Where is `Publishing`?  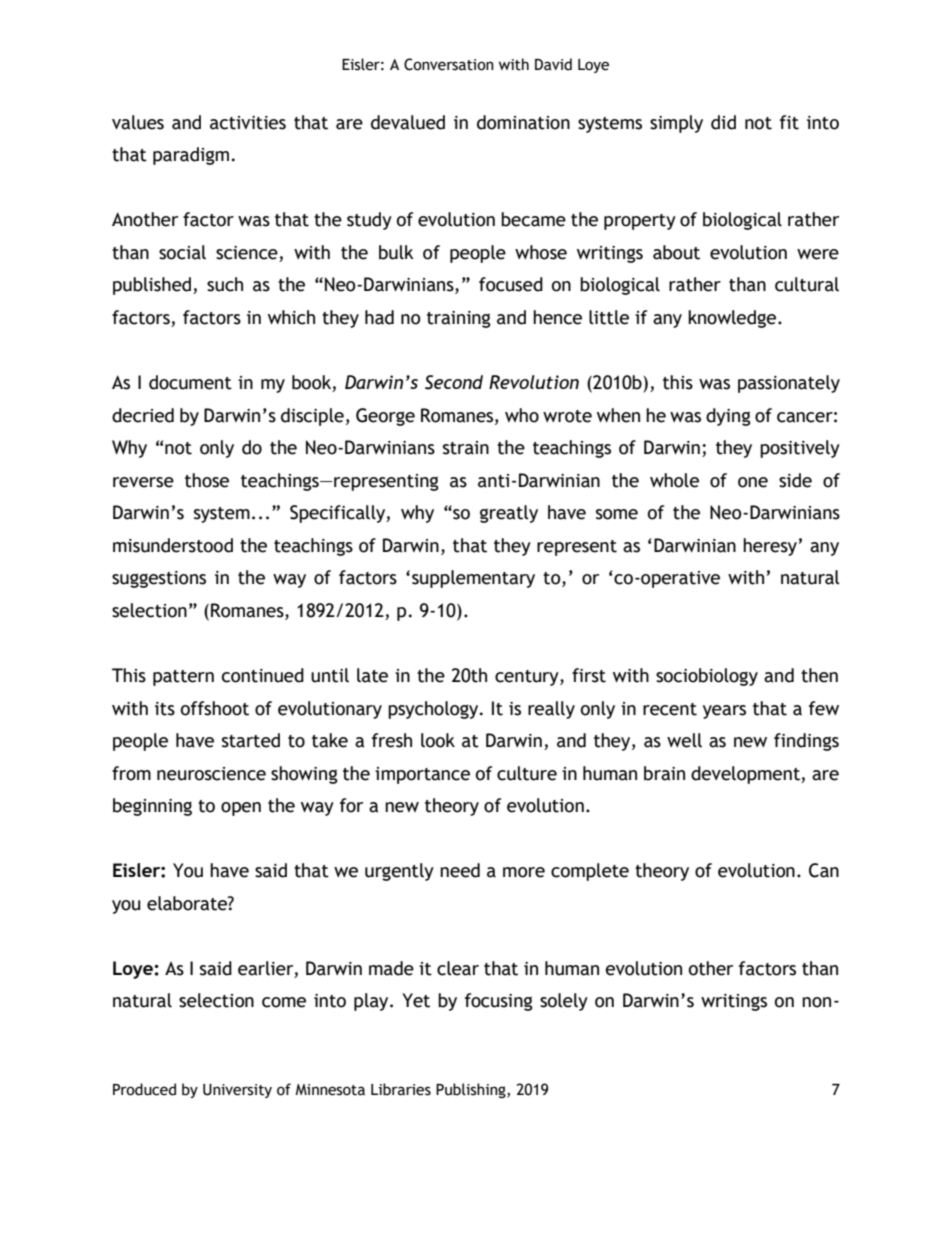
Publishing is located at coordinates (472, 1090).
